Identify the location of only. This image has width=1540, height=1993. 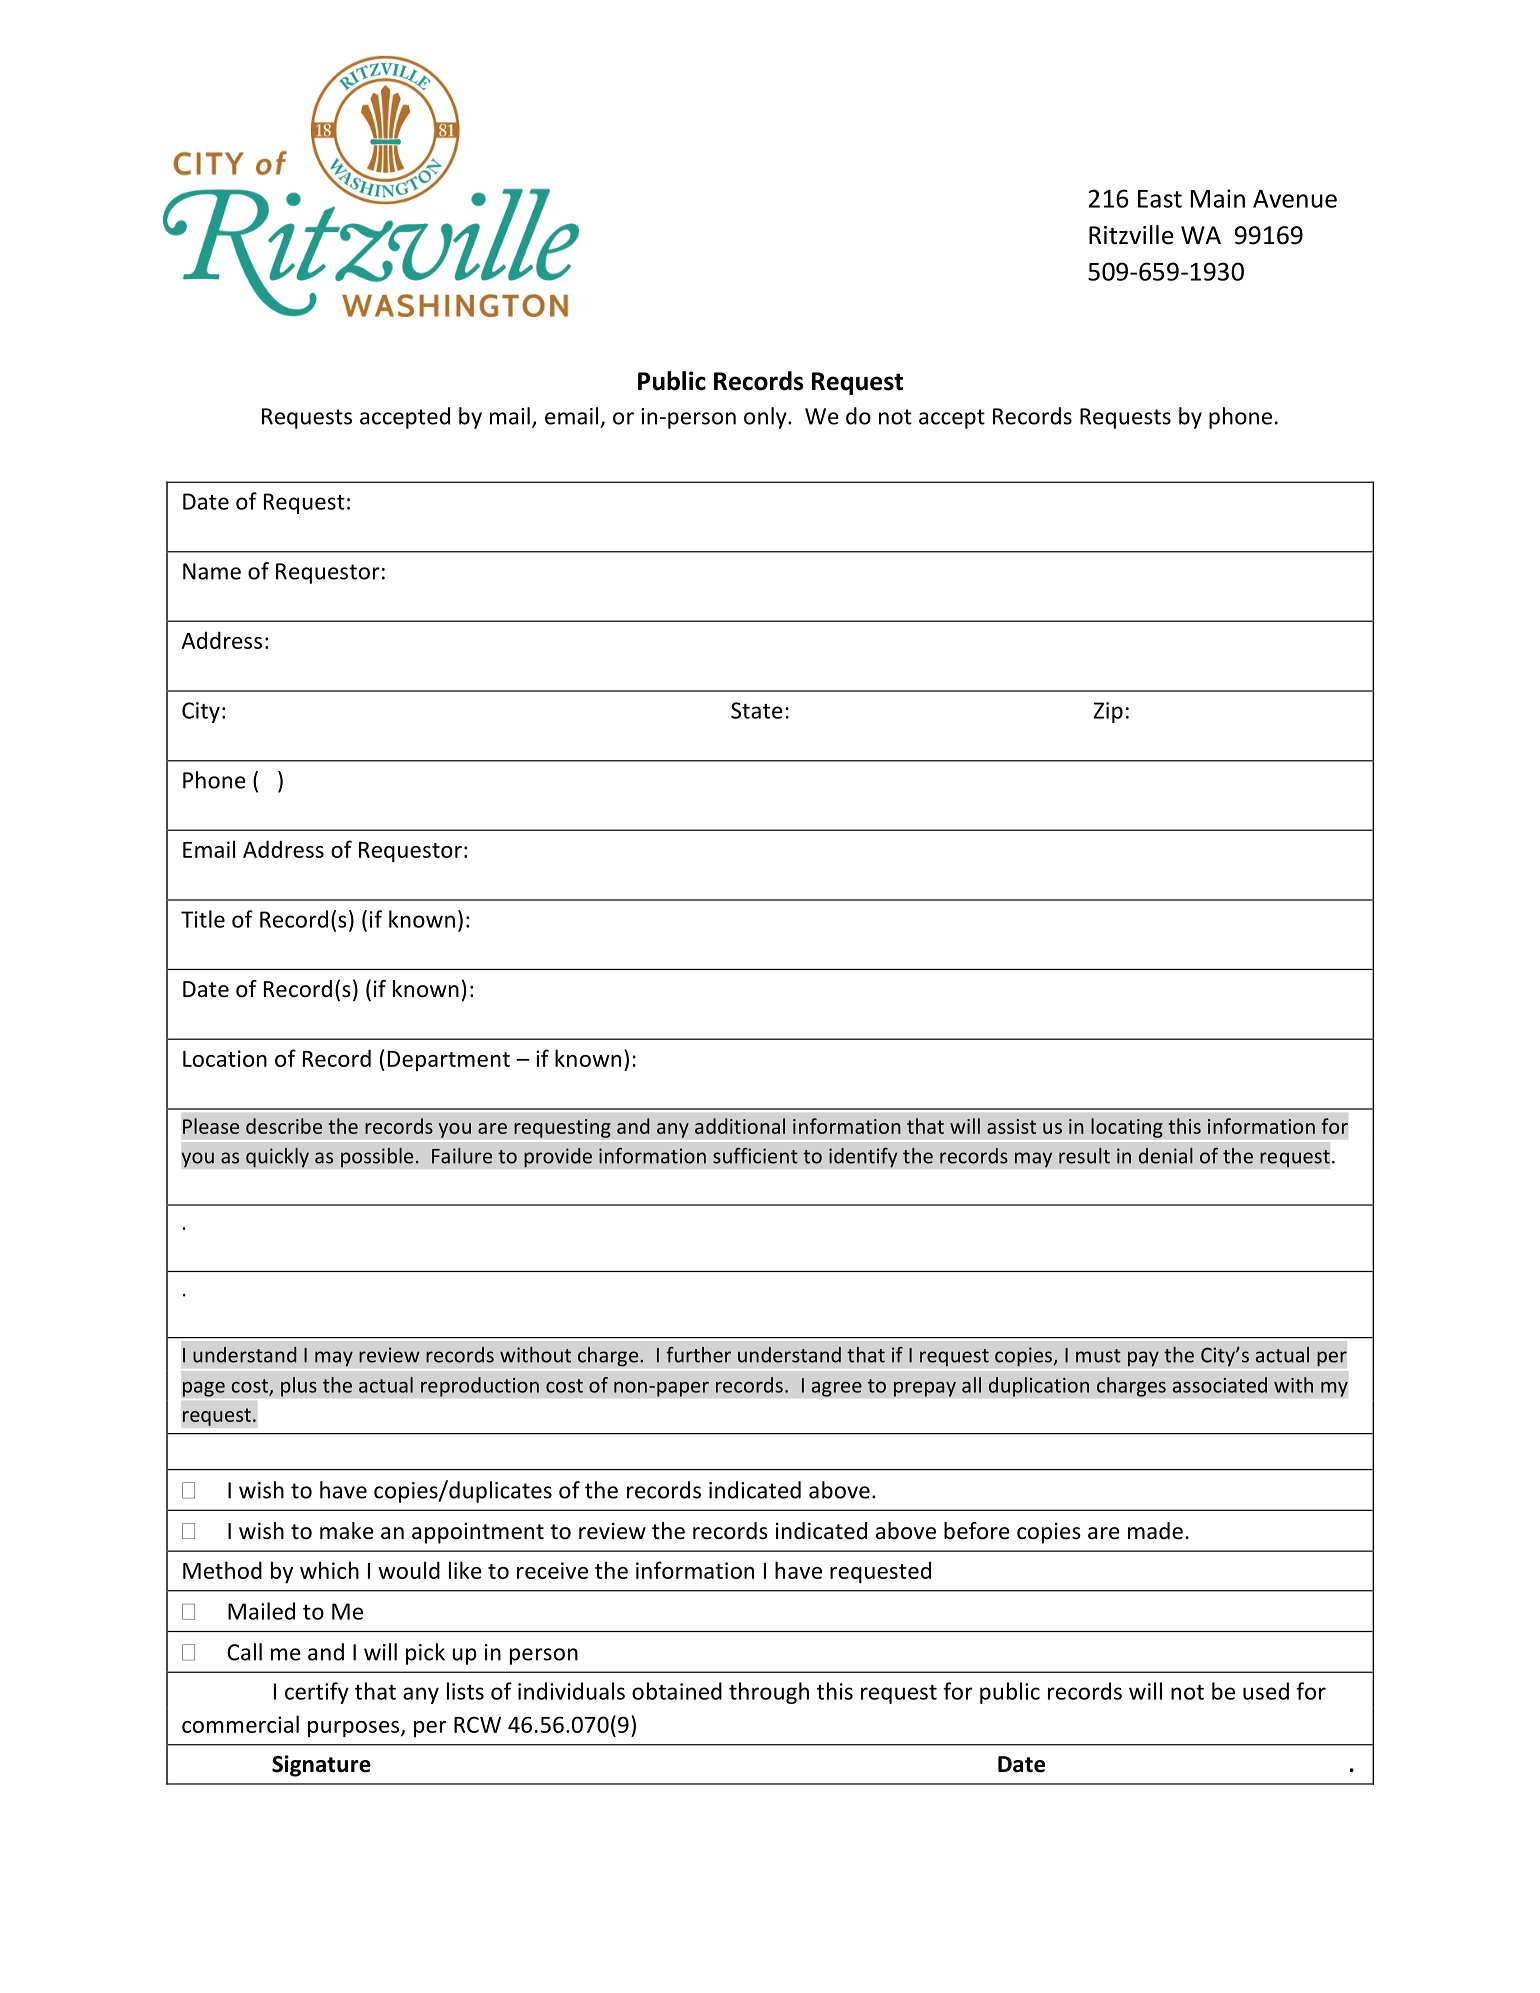
(766, 418).
